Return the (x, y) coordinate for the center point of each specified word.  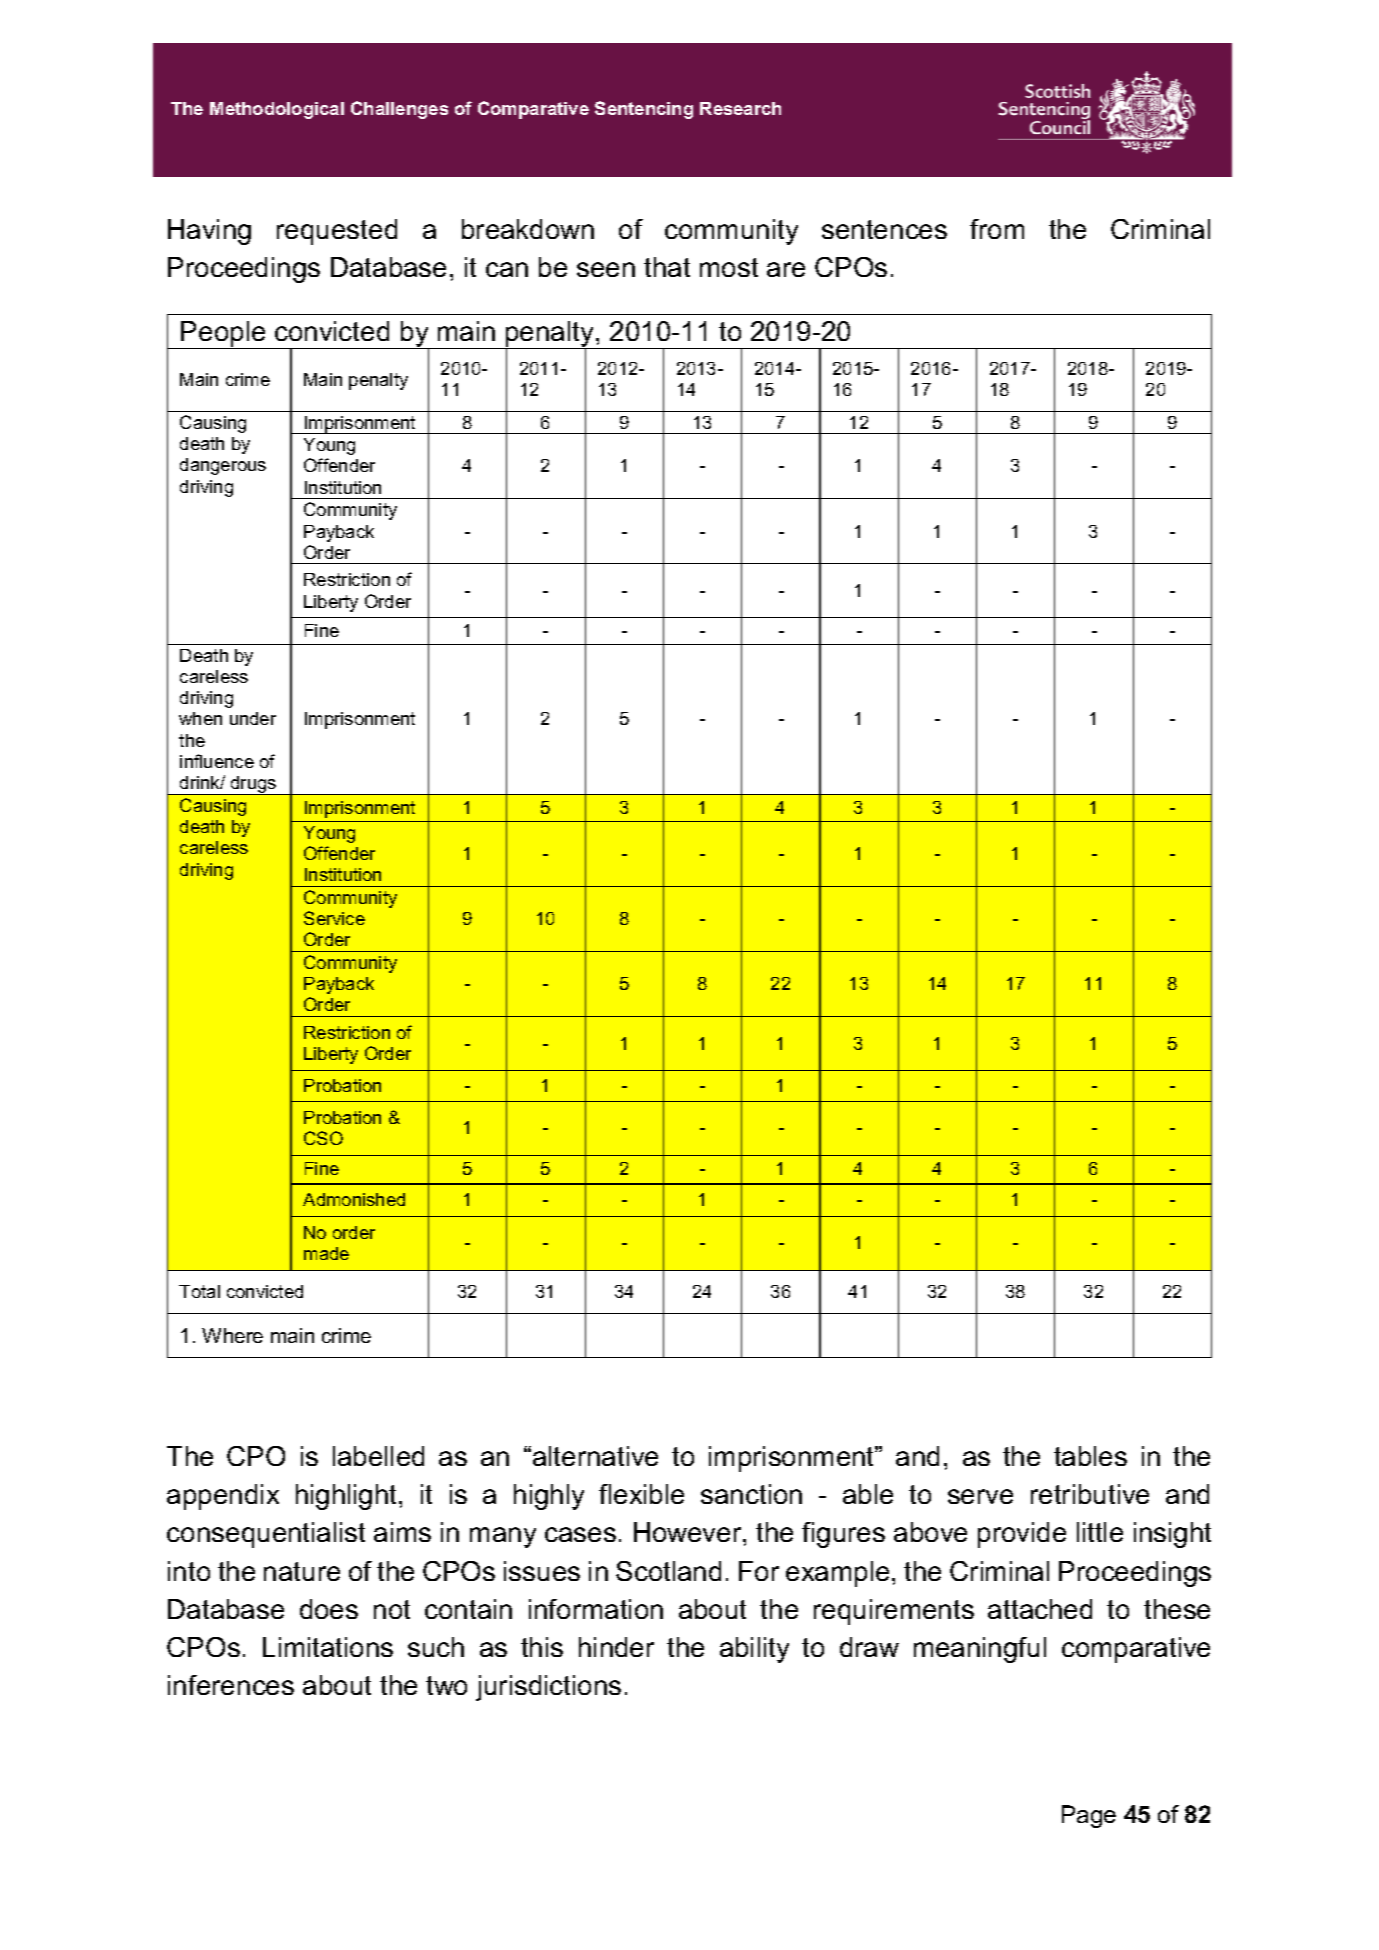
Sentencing (644, 110)
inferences (231, 1685)
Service (334, 918)
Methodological (277, 110)
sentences (884, 229)
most (729, 267)
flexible (641, 1494)
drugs (253, 785)
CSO (323, 1138)
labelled (378, 1456)
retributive (1090, 1494)
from (997, 229)
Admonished (354, 1199)
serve (980, 1496)
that (667, 267)
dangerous (223, 466)
